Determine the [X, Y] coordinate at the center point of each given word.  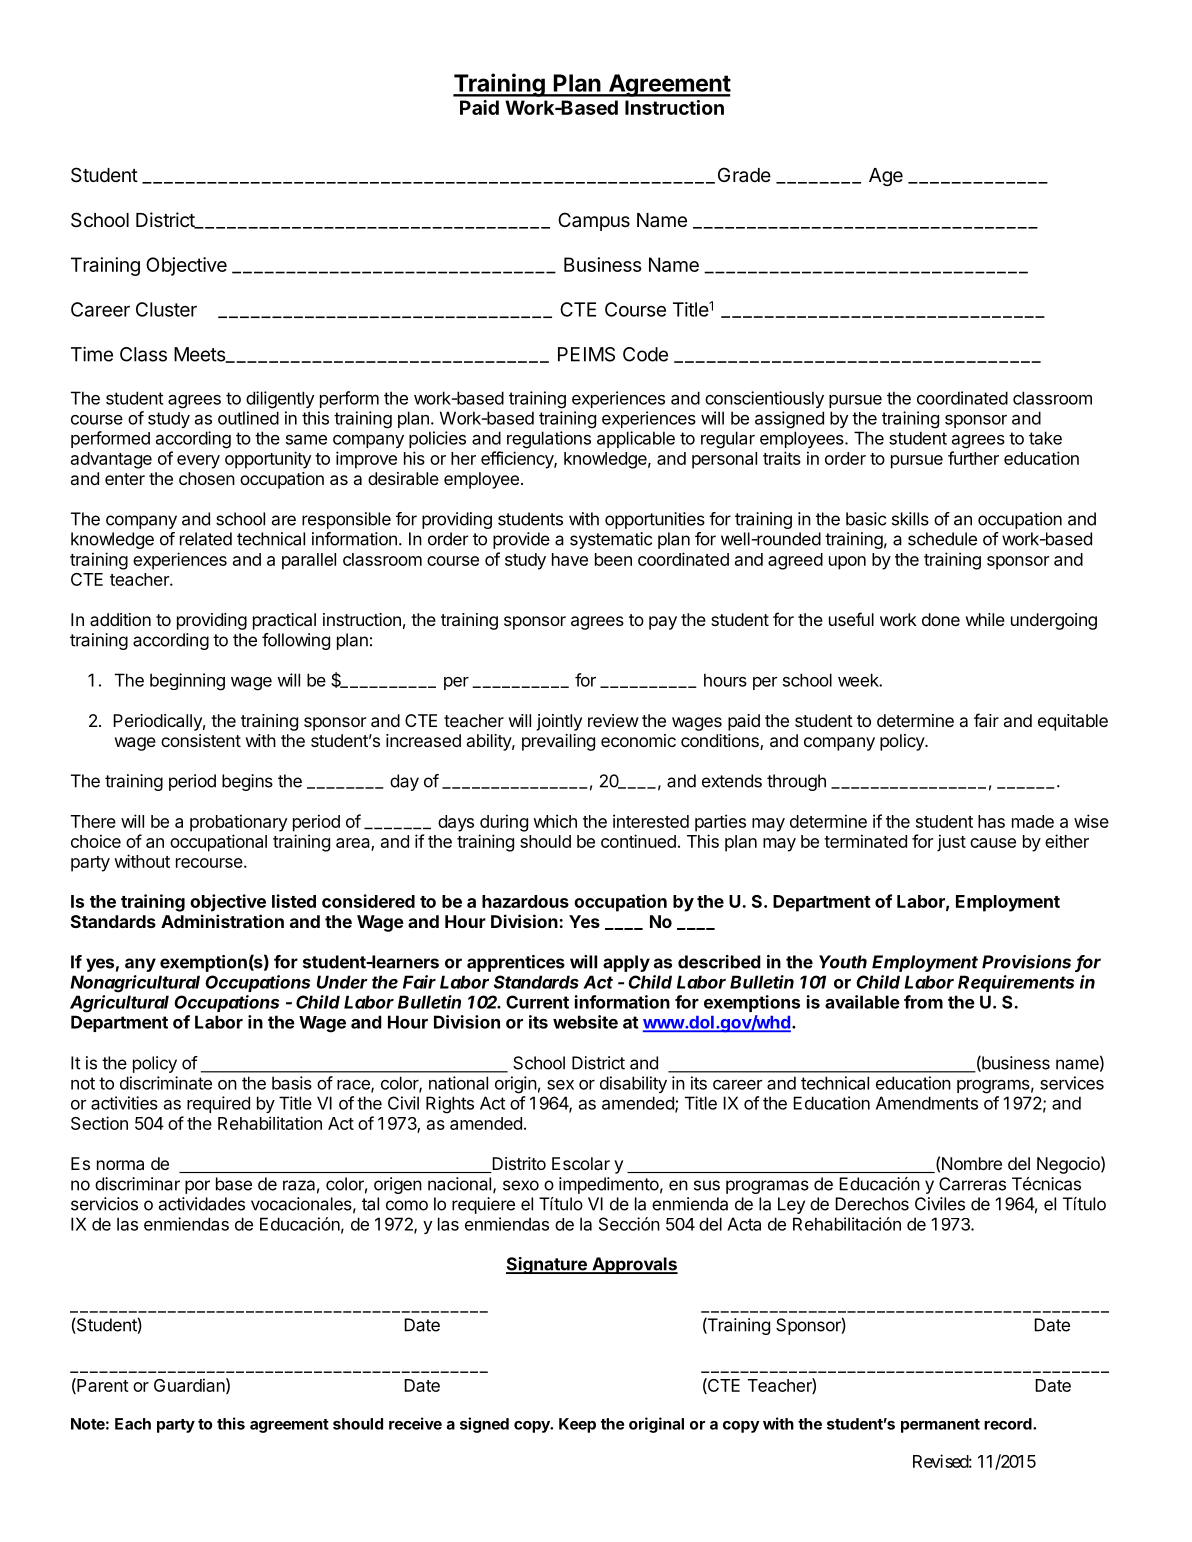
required [218, 1104]
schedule [942, 539]
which [555, 821]
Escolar [581, 1163]
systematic [611, 540]
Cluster [166, 309]
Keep [577, 1425]
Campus [594, 221]
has [991, 821]
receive [415, 1423]
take [1045, 438]
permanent [940, 1426]
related [206, 539]
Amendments [927, 1103]
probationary [238, 823]
